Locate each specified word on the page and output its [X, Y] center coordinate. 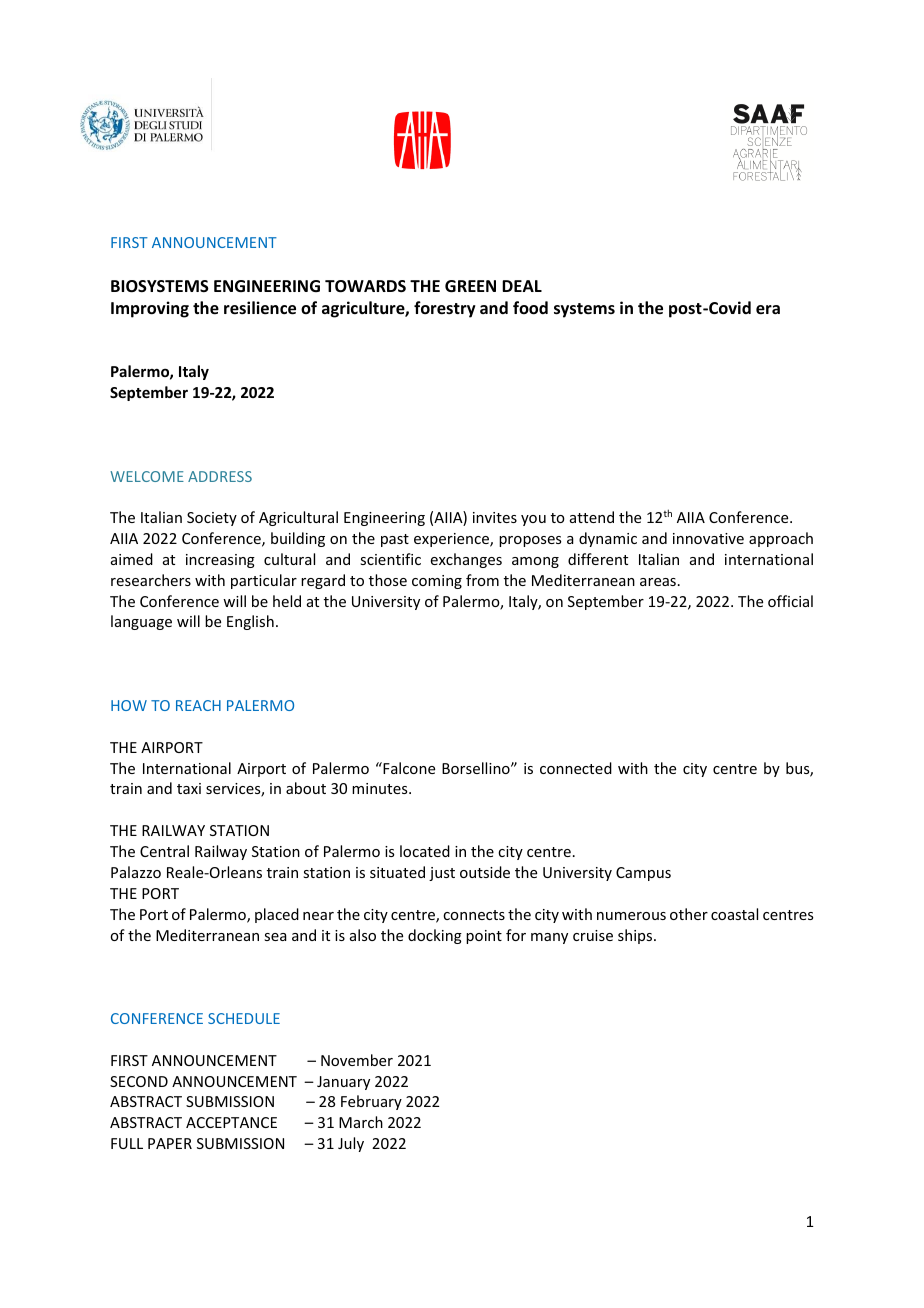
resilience [260, 308]
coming [437, 582]
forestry [445, 309]
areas [658, 582]
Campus [643, 874]
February [371, 1102]
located [425, 851]
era [768, 310]
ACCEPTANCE [231, 1122]
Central [164, 851]
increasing [220, 561]
